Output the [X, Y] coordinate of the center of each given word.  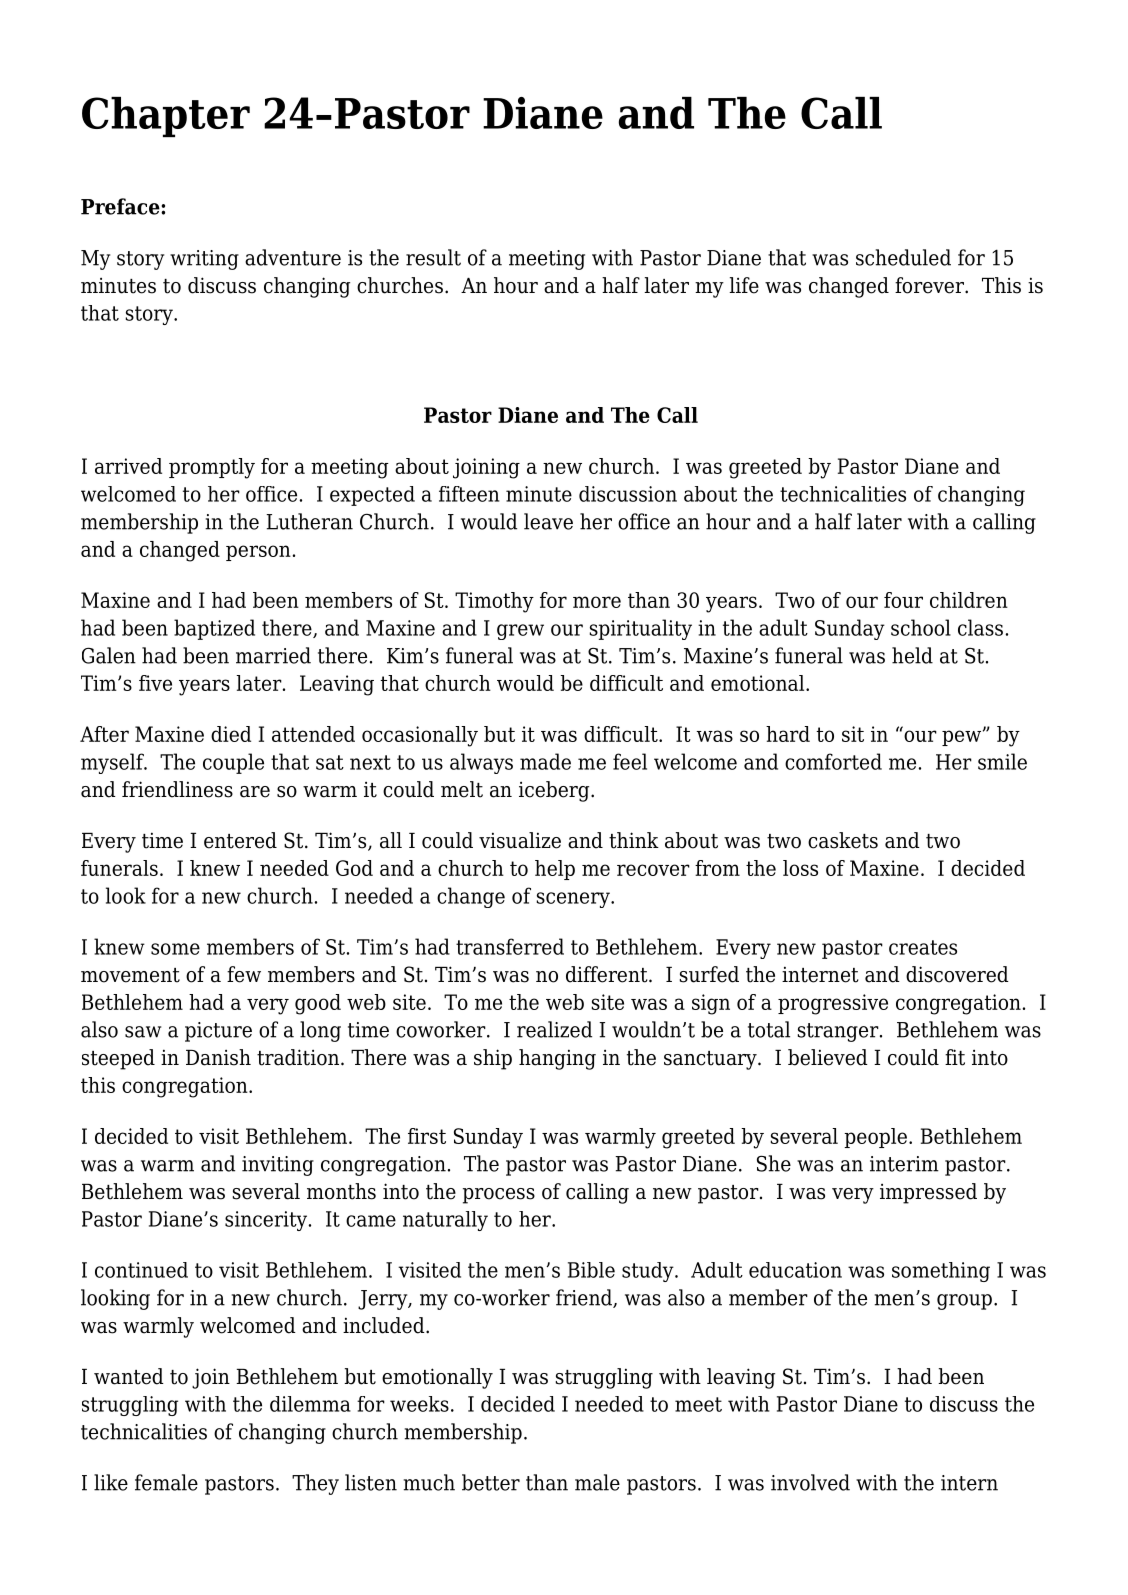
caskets [843, 840]
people [875, 1138]
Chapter [166, 117]
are [255, 792]
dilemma [310, 1404]
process [499, 1196]
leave [548, 521]
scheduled [903, 257]
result [433, 257]
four [903, 600]
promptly [212, 468]
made [545, 761]
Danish [218, 1057]
